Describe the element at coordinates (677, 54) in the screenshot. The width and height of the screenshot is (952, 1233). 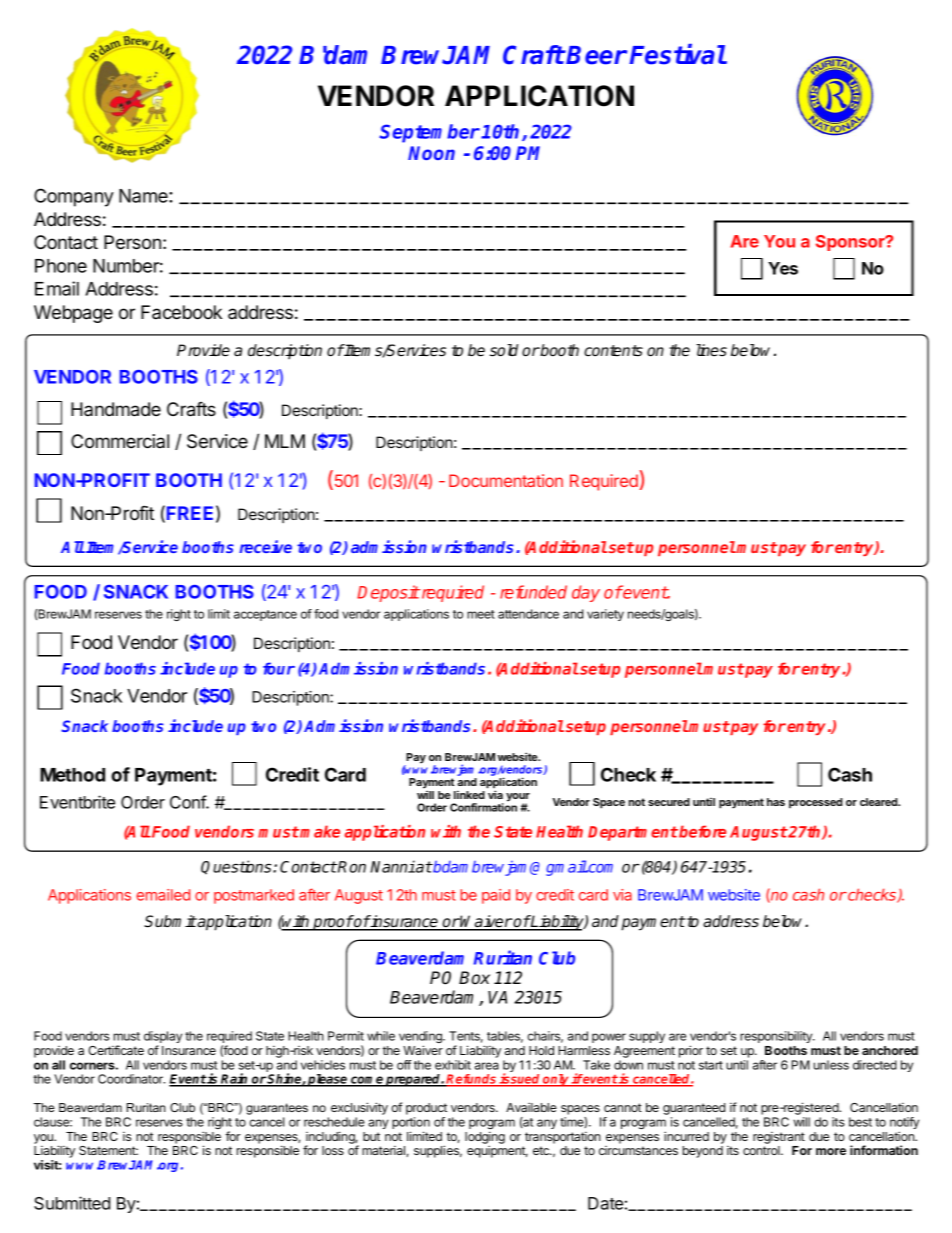
I see `Festival` at that location.
